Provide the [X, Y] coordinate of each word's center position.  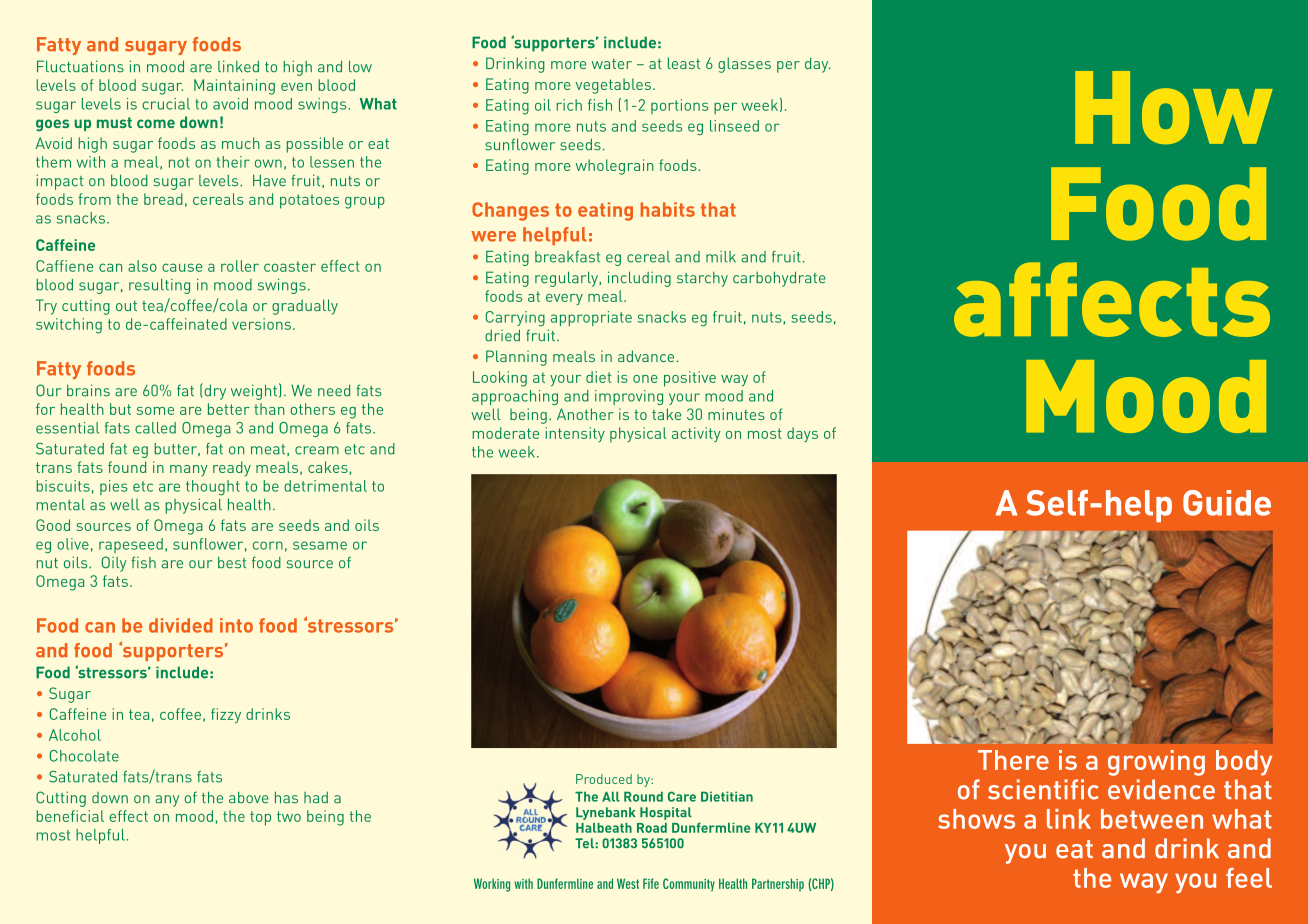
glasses [744, 65]
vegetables [613, 86]
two [289, 816]
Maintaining [234, 87]
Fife [651, 883]
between [1152, 819]
